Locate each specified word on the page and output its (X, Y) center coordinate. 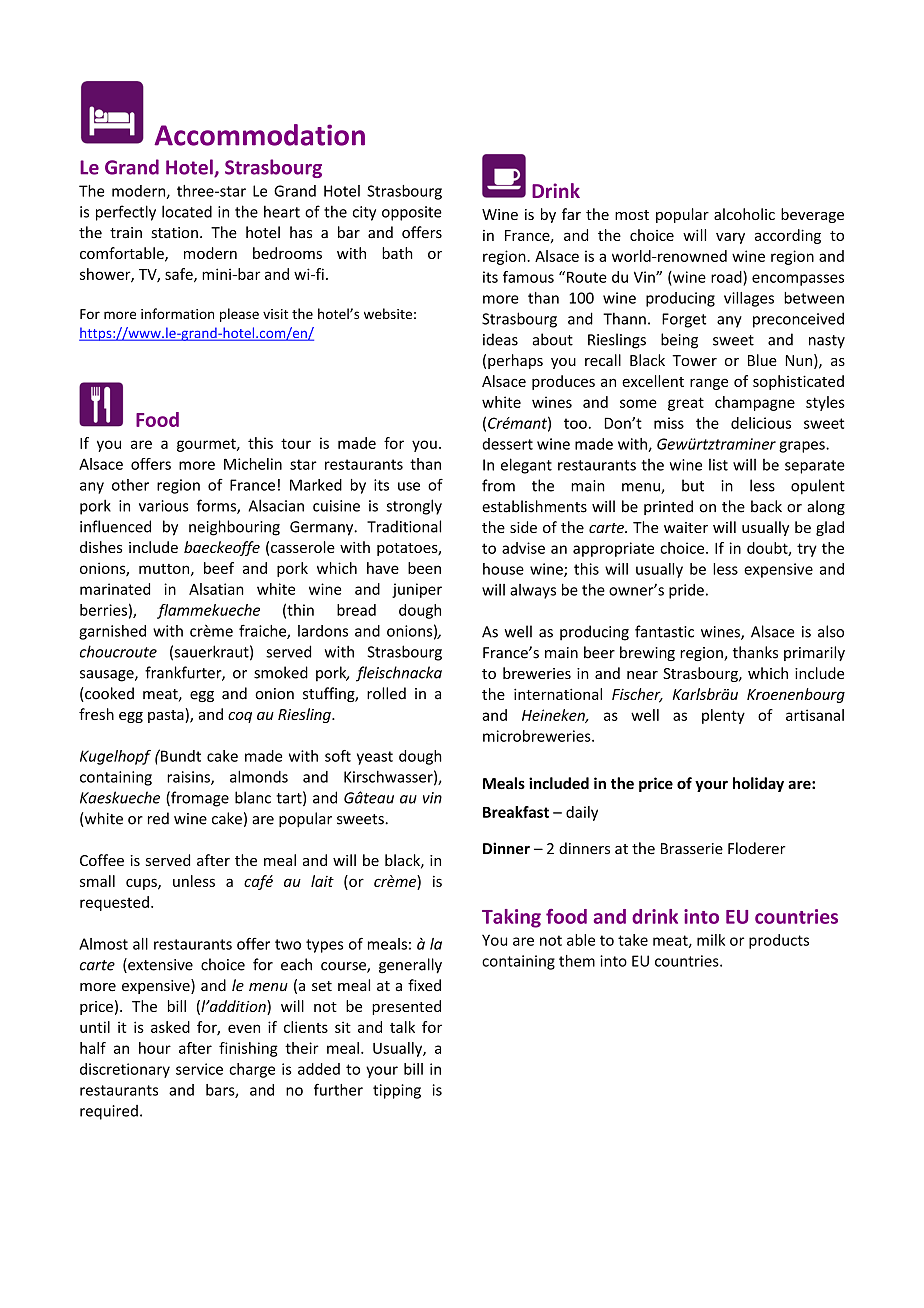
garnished (112, 632)
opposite (412, 213)
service (199, 1069)
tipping (397, 1091)
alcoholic (744, 214)
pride (686, 591)
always (533, 591)
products (779, 941)
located (187, 211)
